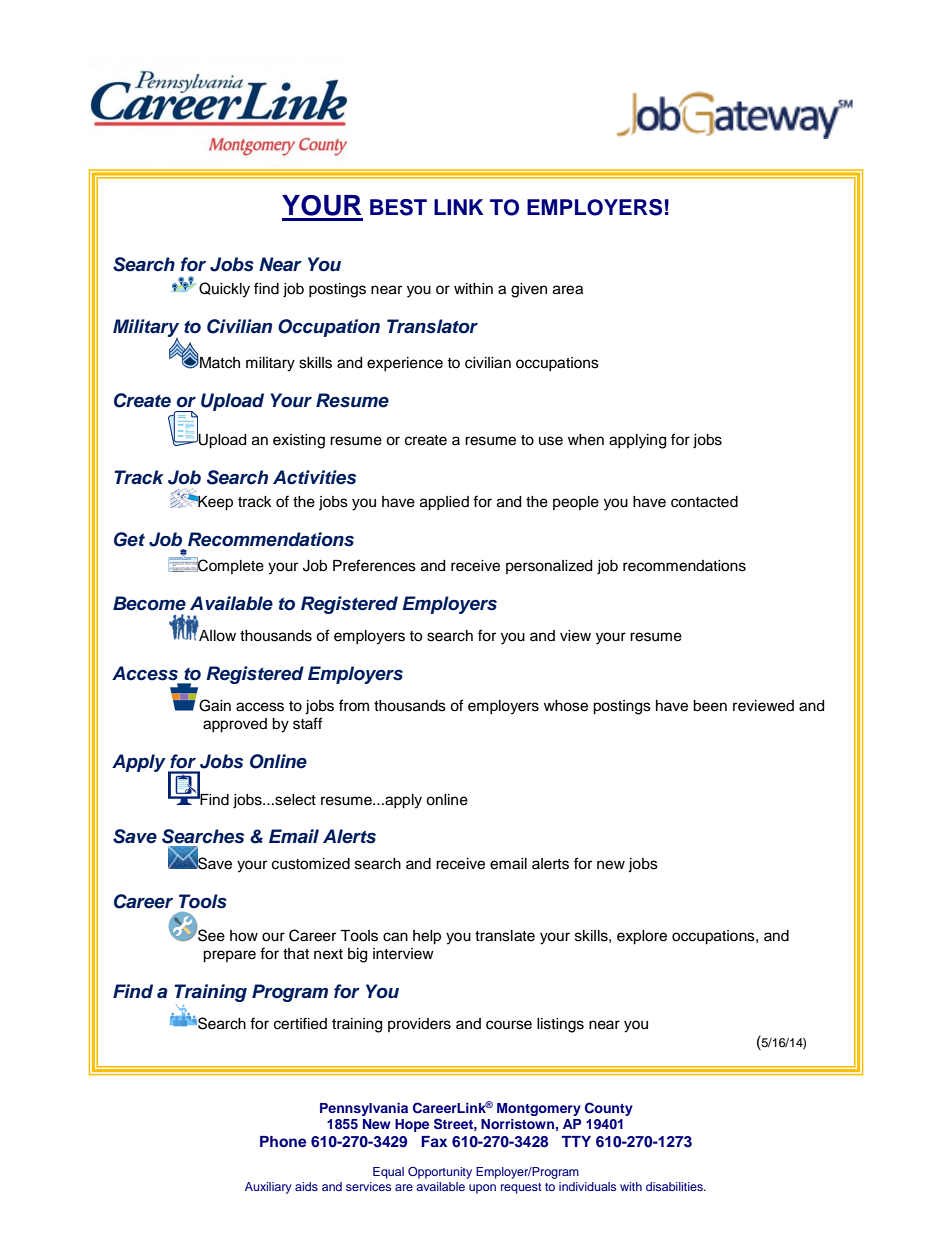 This screenshot has height=1233, width=952. What do you see at coordinates (576, 503) in the screenshot?
I see `people` at bounding box center [576, 503].
